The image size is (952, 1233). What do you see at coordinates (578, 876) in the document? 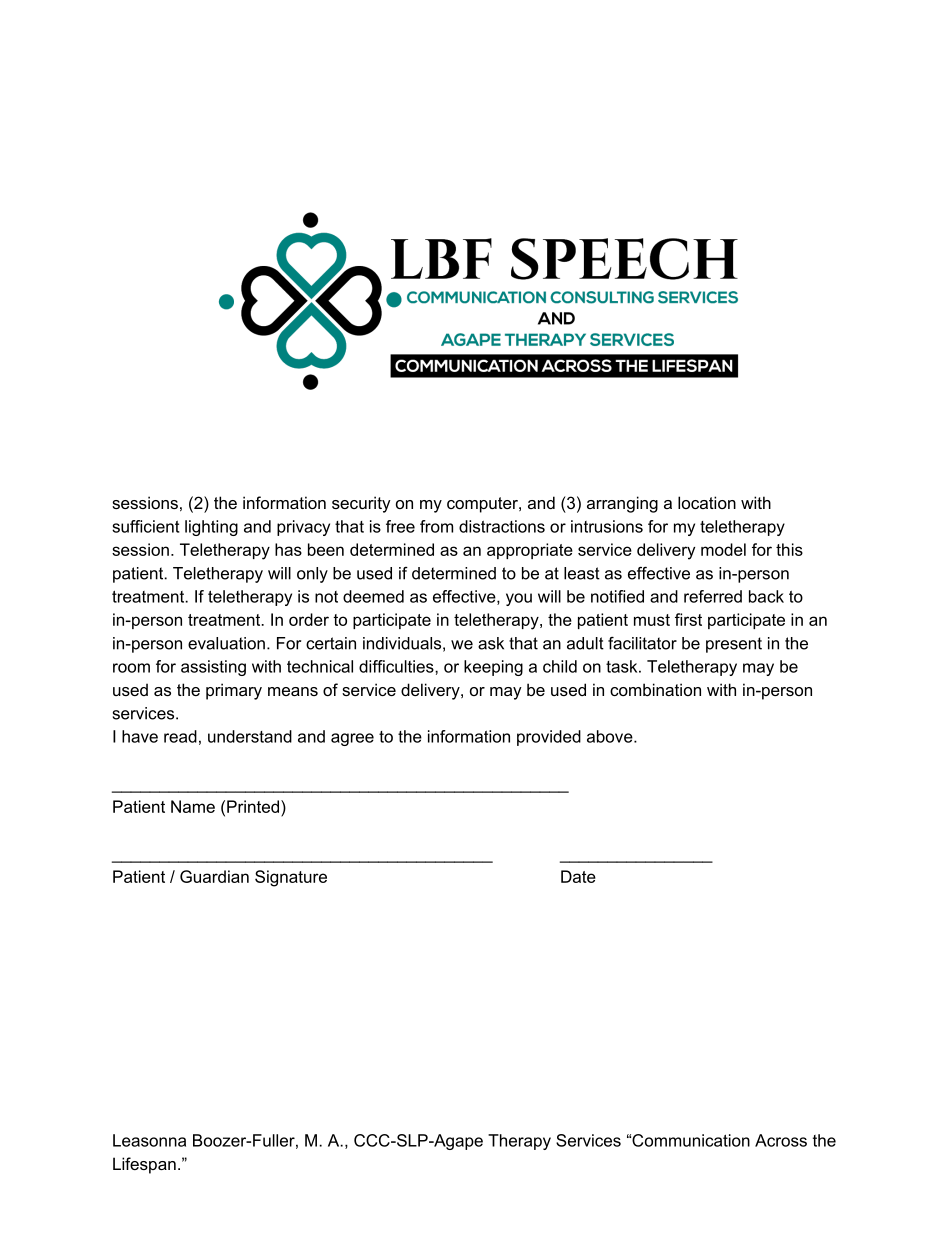
I see `Date` at bounding box center [578, 876].
